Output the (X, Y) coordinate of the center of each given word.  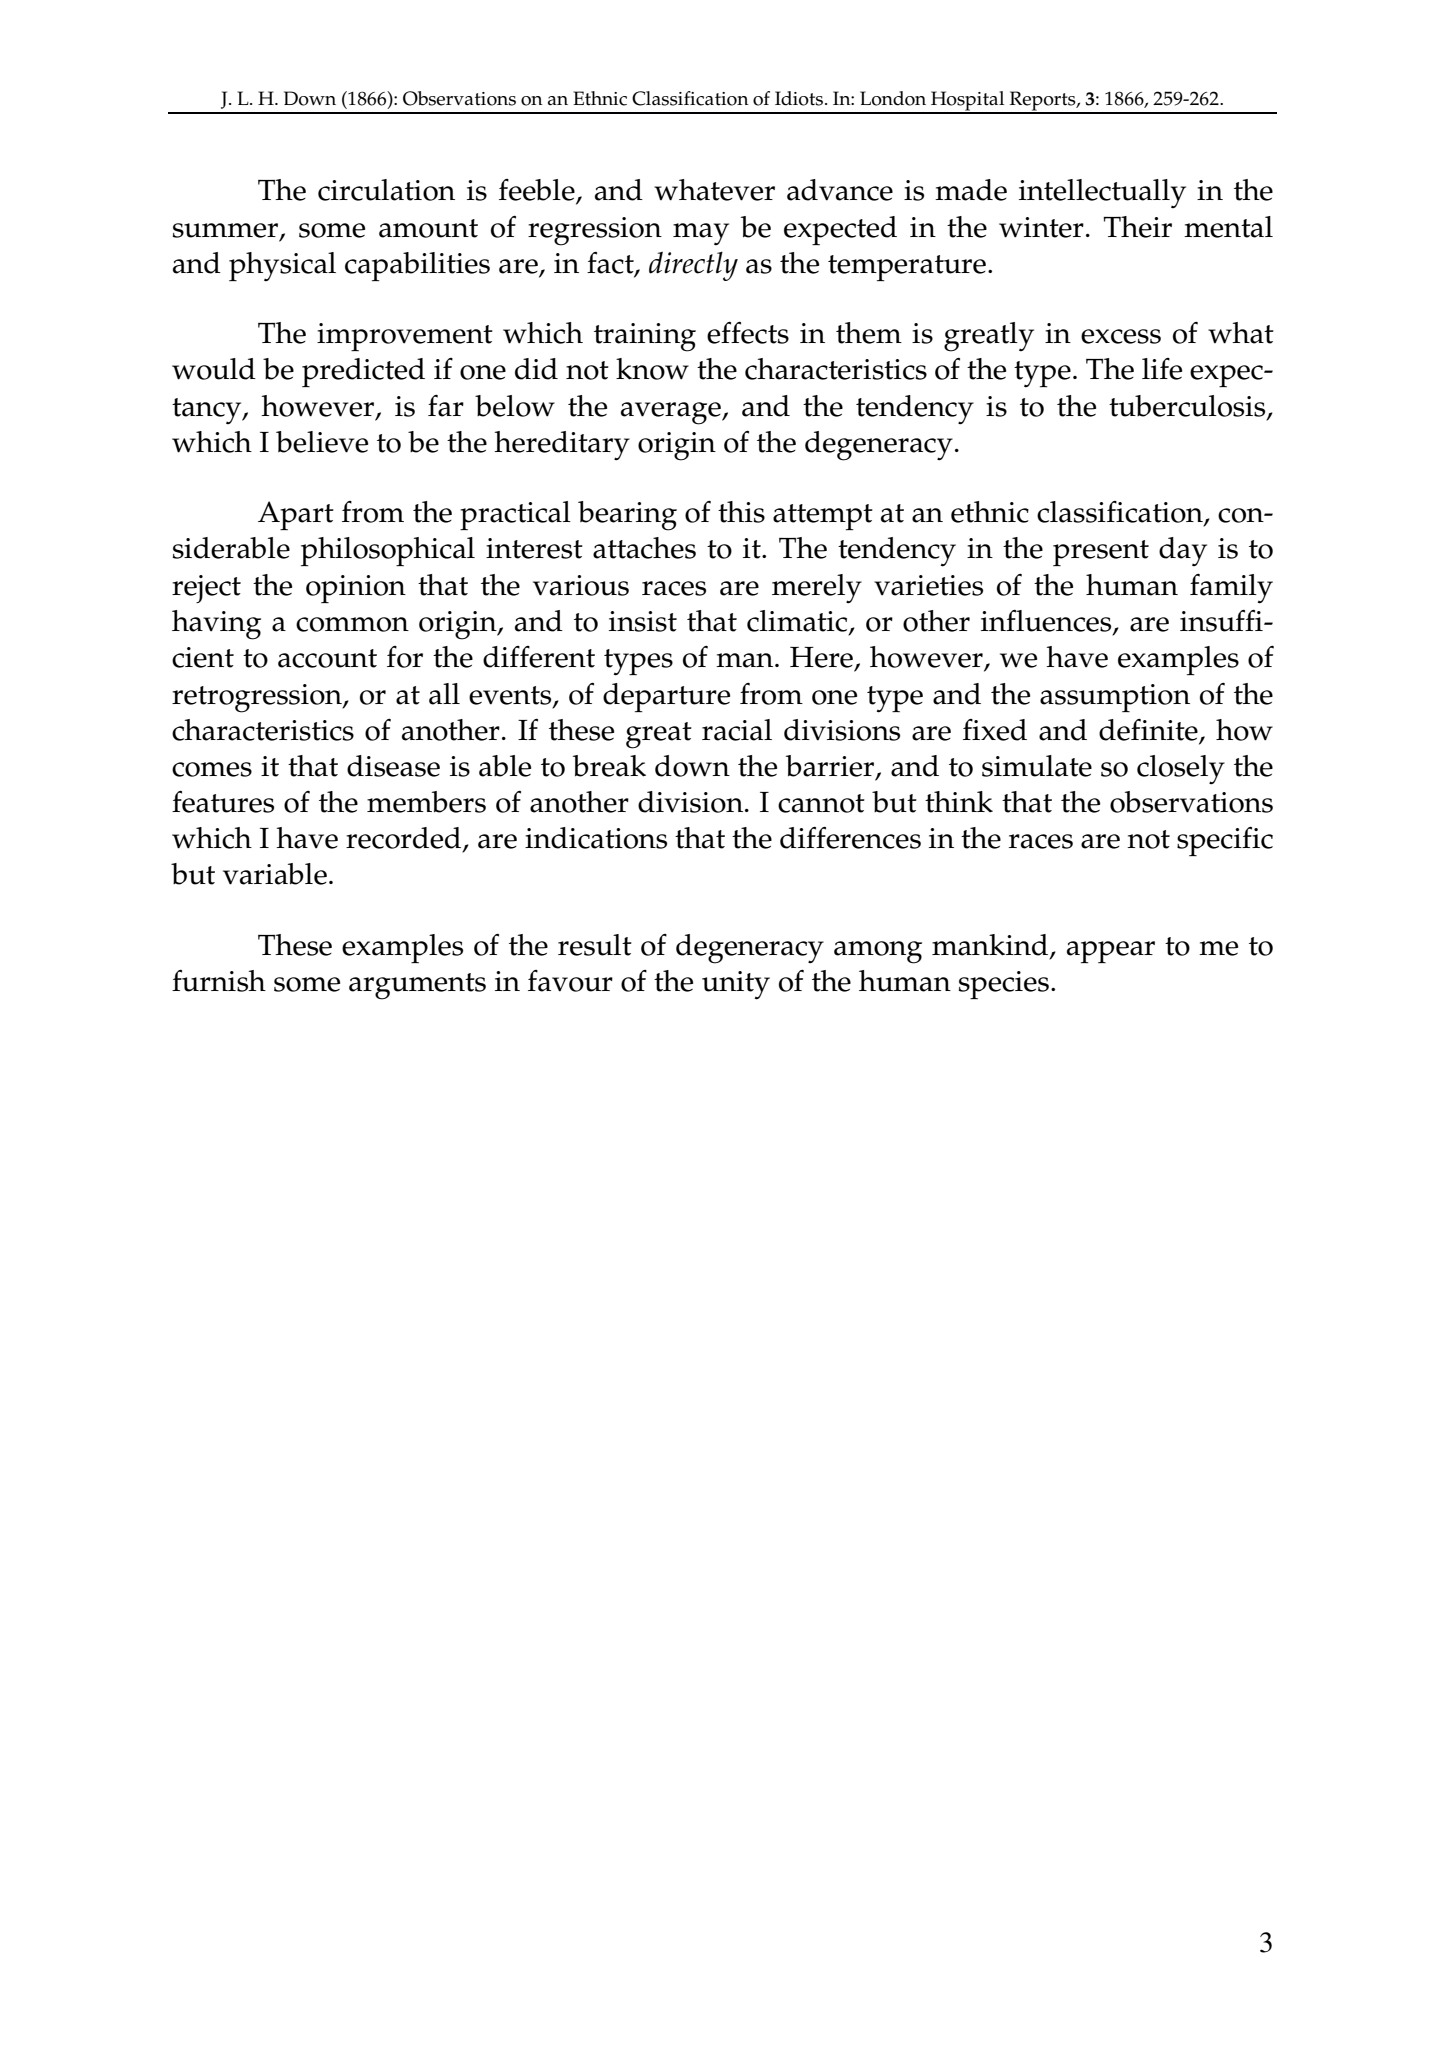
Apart (296, 515)
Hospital (968, 102)
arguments (417, 986)
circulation (386, 190)
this (741, 512)
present (1101, 553)
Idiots (800, 98)
